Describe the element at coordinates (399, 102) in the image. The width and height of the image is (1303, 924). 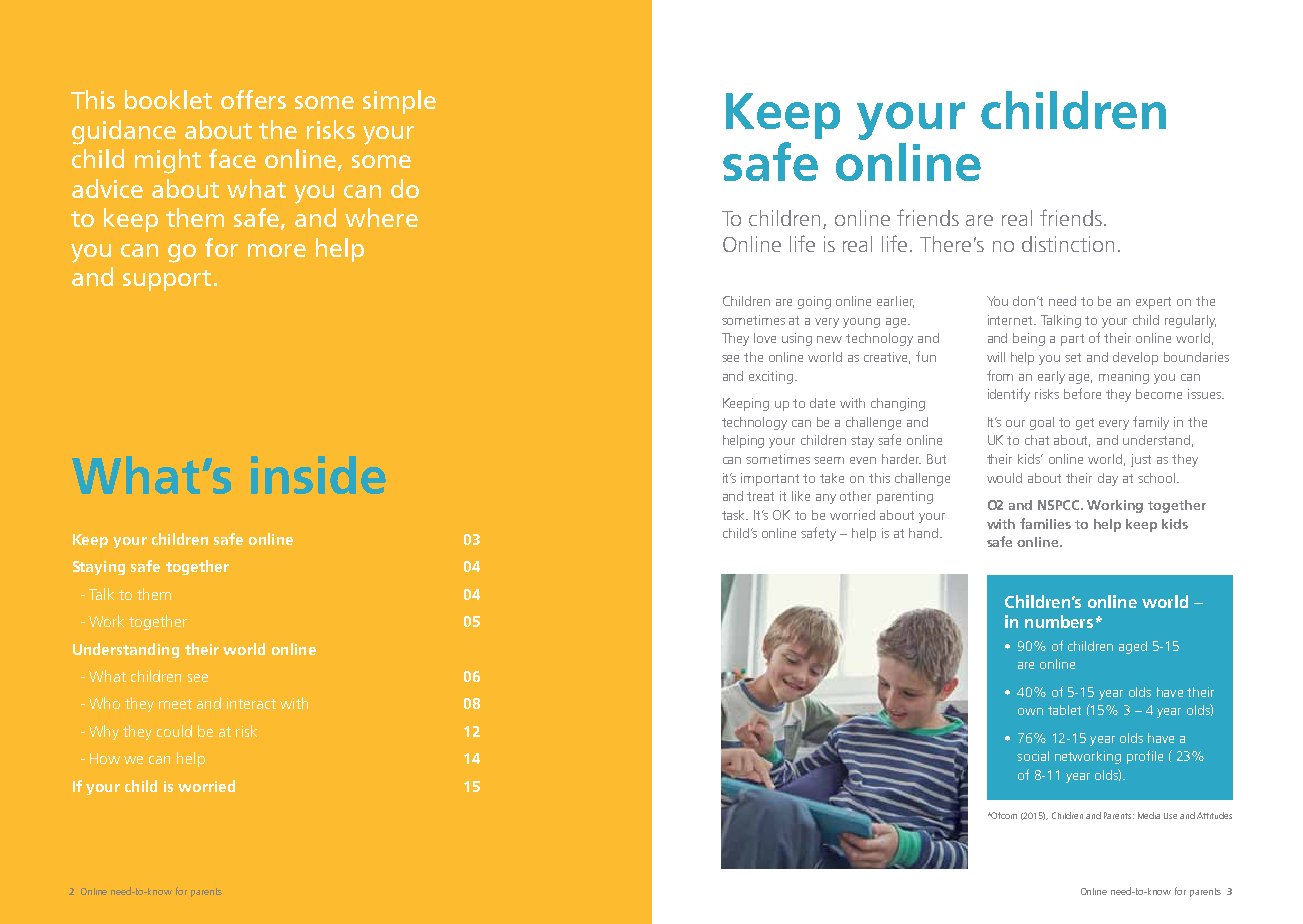
I see `simple` at that location.
